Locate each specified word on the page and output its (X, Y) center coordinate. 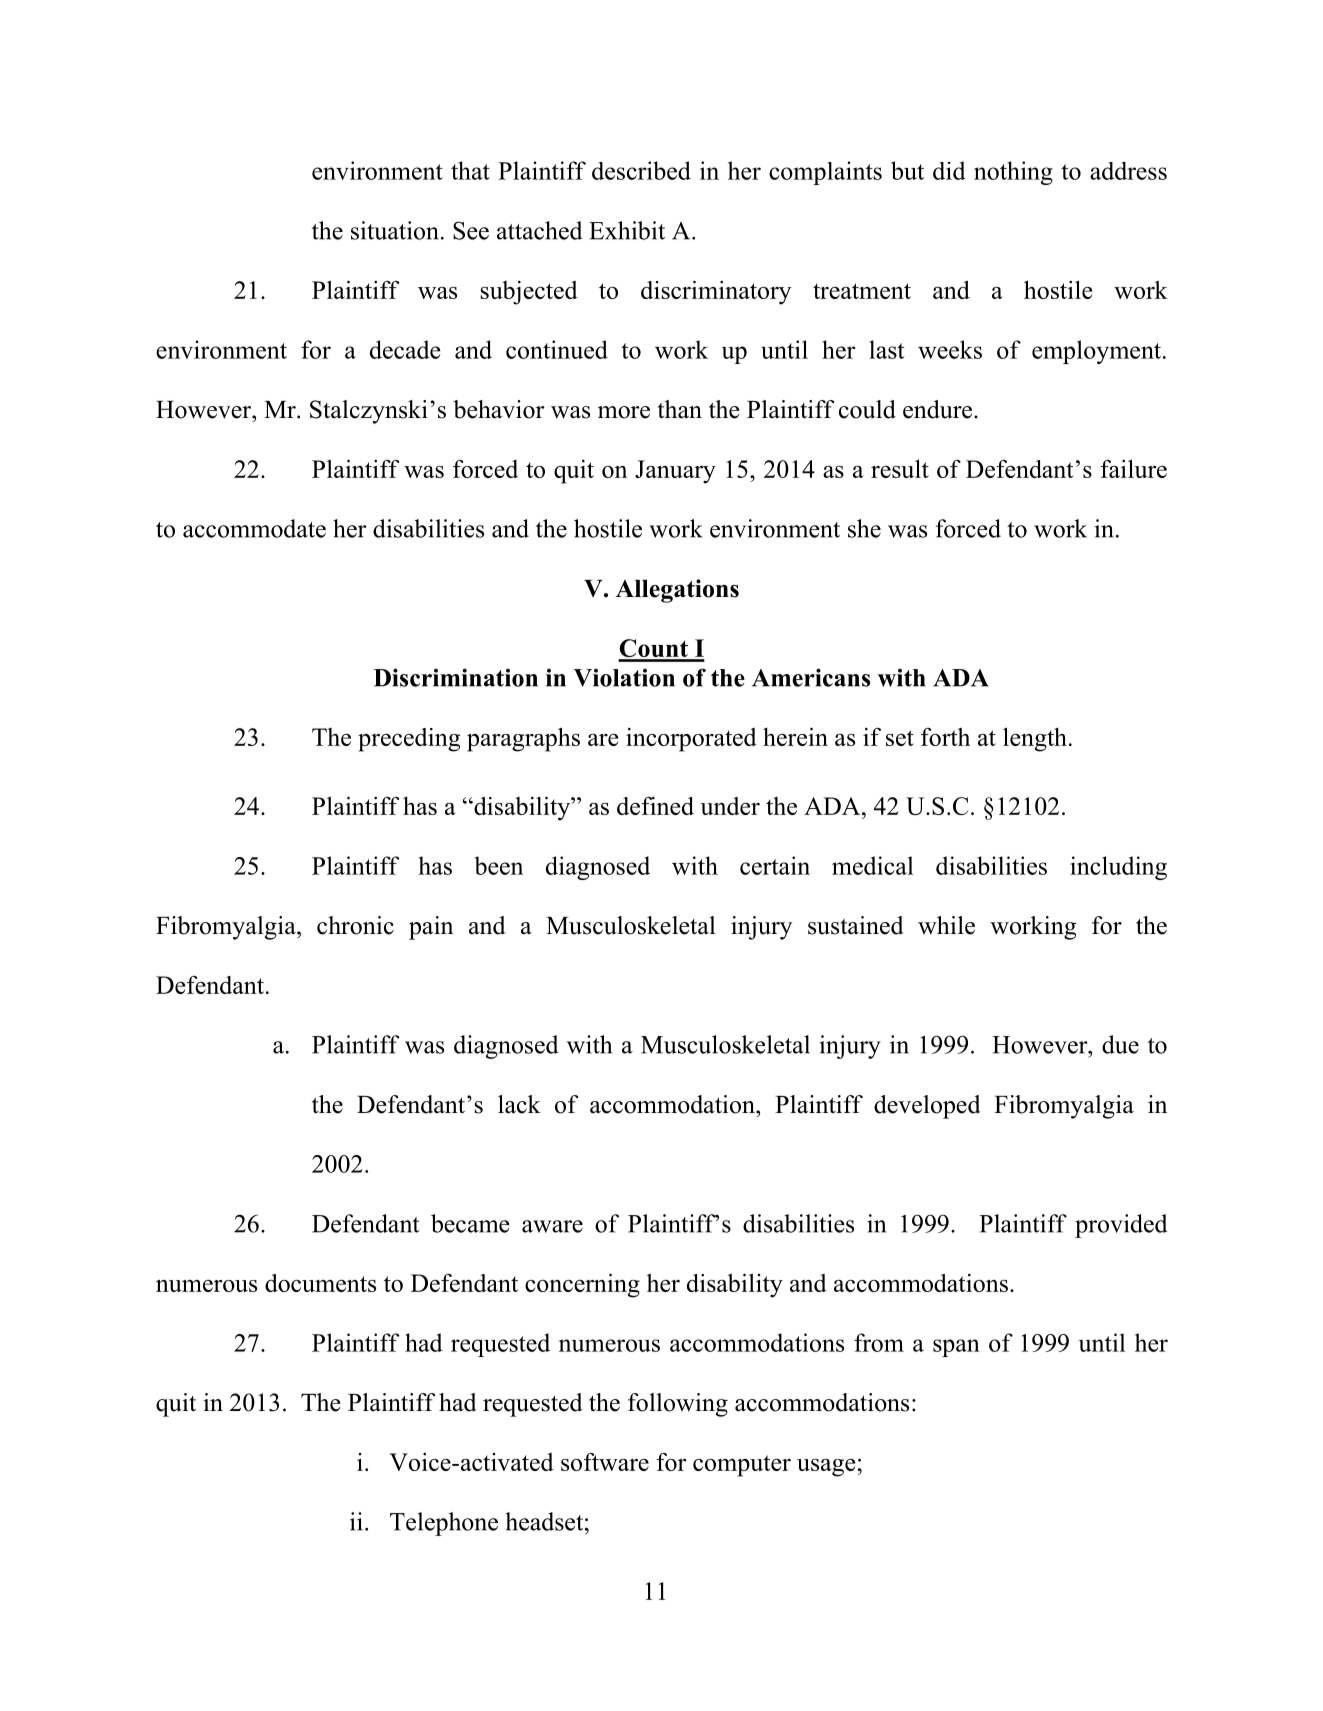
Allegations (677, 591)
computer (742, 1466)
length (1035, 739)
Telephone (444, 1524)
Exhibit (627, 230)
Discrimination (456, 677)
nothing (1013, 173)
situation (395, 230)
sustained (856, 925)
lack (519, 1104)
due (1120, 1044)
